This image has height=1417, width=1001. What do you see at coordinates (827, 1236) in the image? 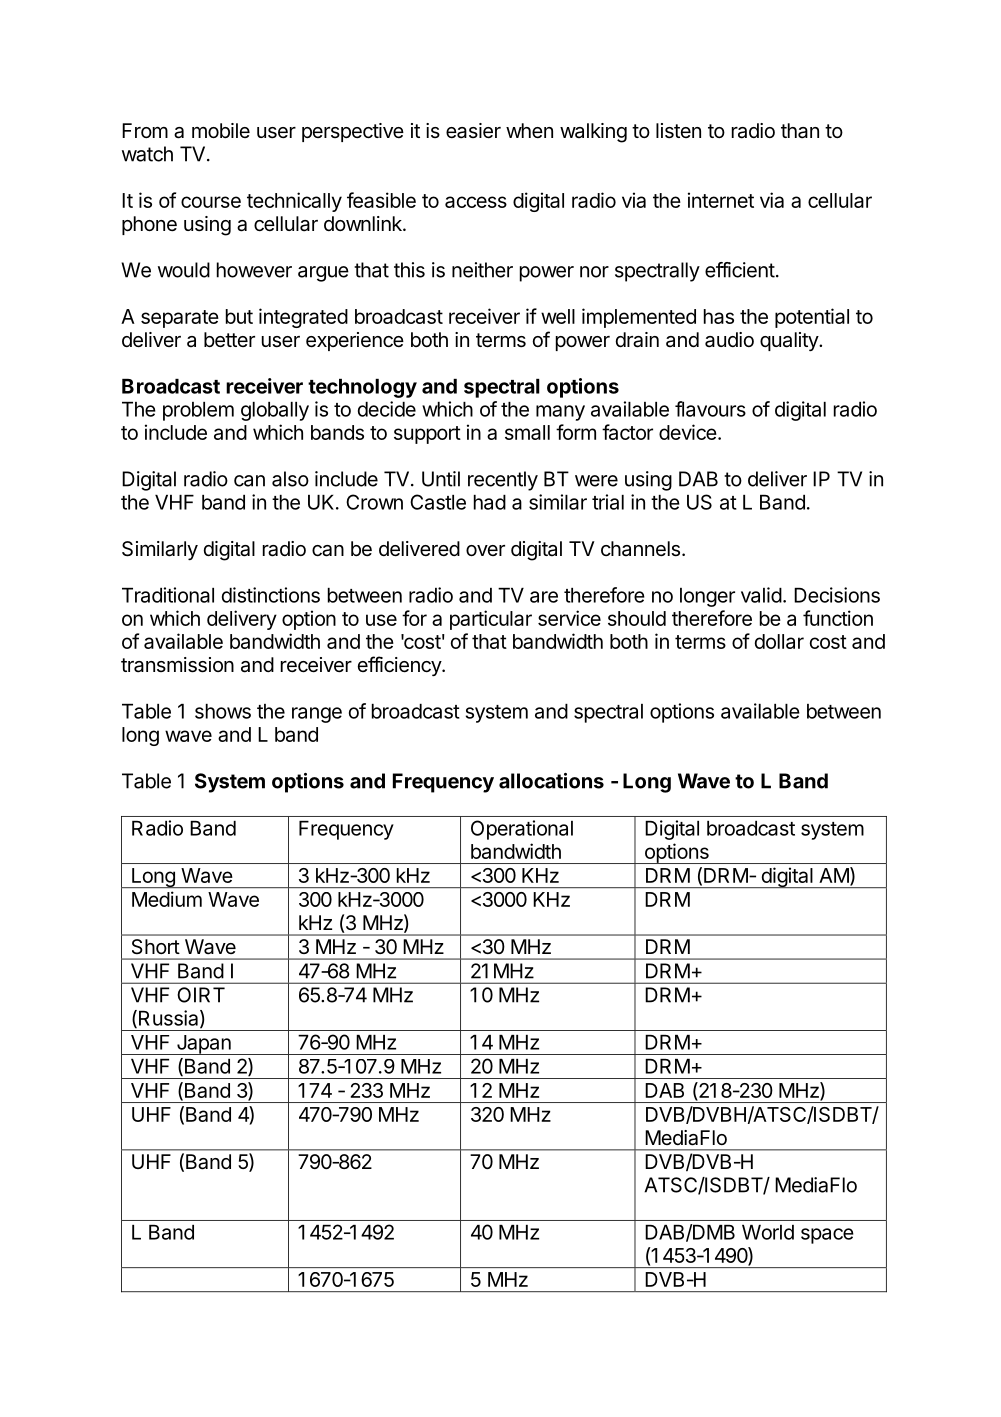
I see `space` at bounding box center [827, 1236].
